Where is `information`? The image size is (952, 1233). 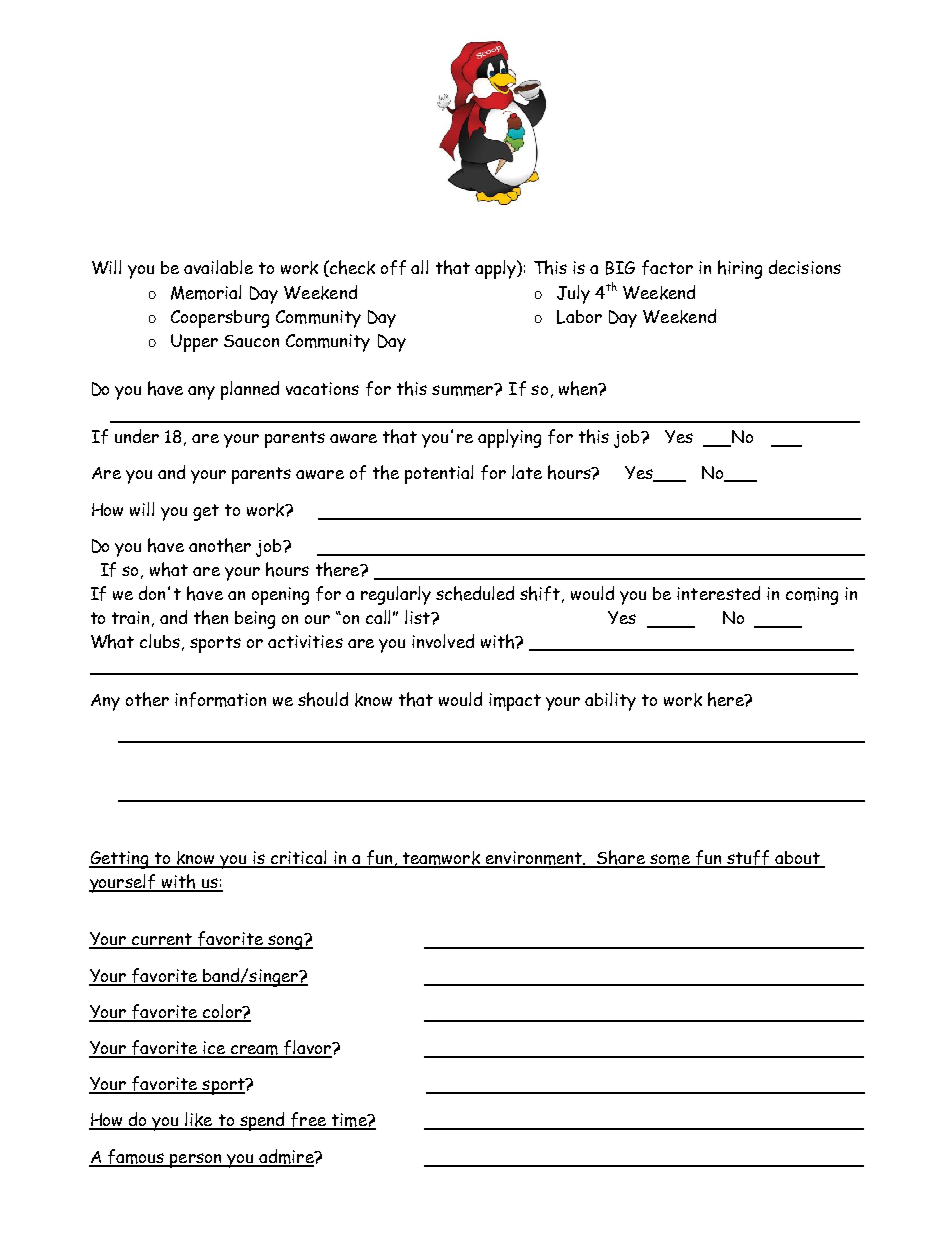
information is located at coordinates (220, 699).
